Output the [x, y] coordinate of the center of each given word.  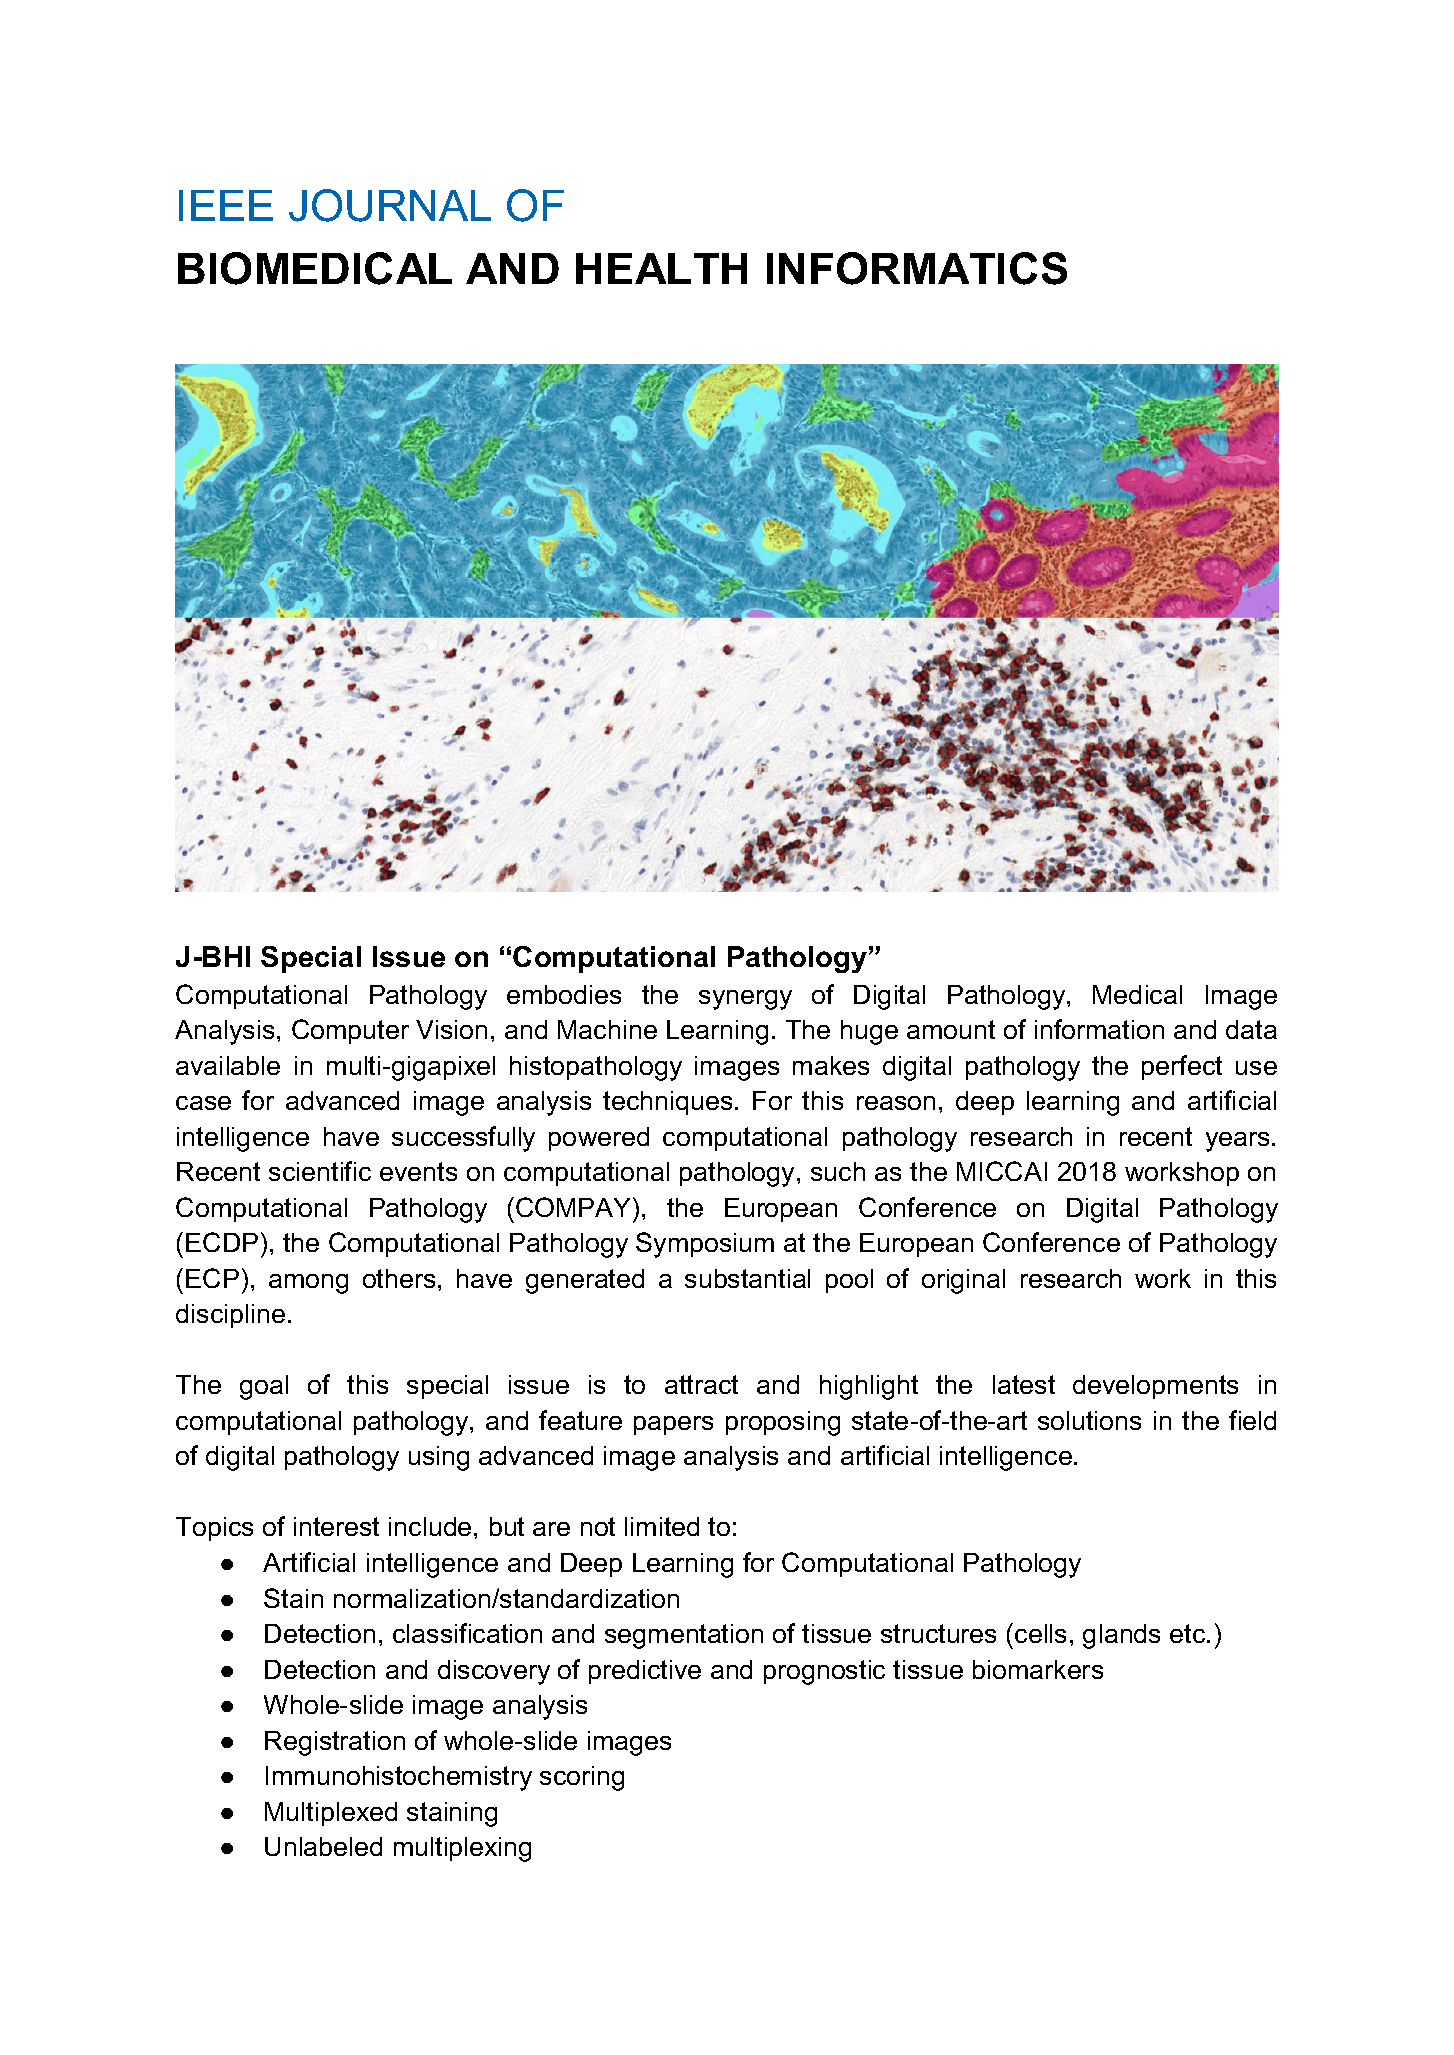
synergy [745, 1000]
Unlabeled [323, 1846]
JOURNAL [390, 205]
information [1099, 1029]
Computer [350, 1031]
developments [1155, 1387]
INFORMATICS [917, 268]
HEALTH [661, 268]
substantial [747, 1278]
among [308, 1284]
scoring [582, 1778]
